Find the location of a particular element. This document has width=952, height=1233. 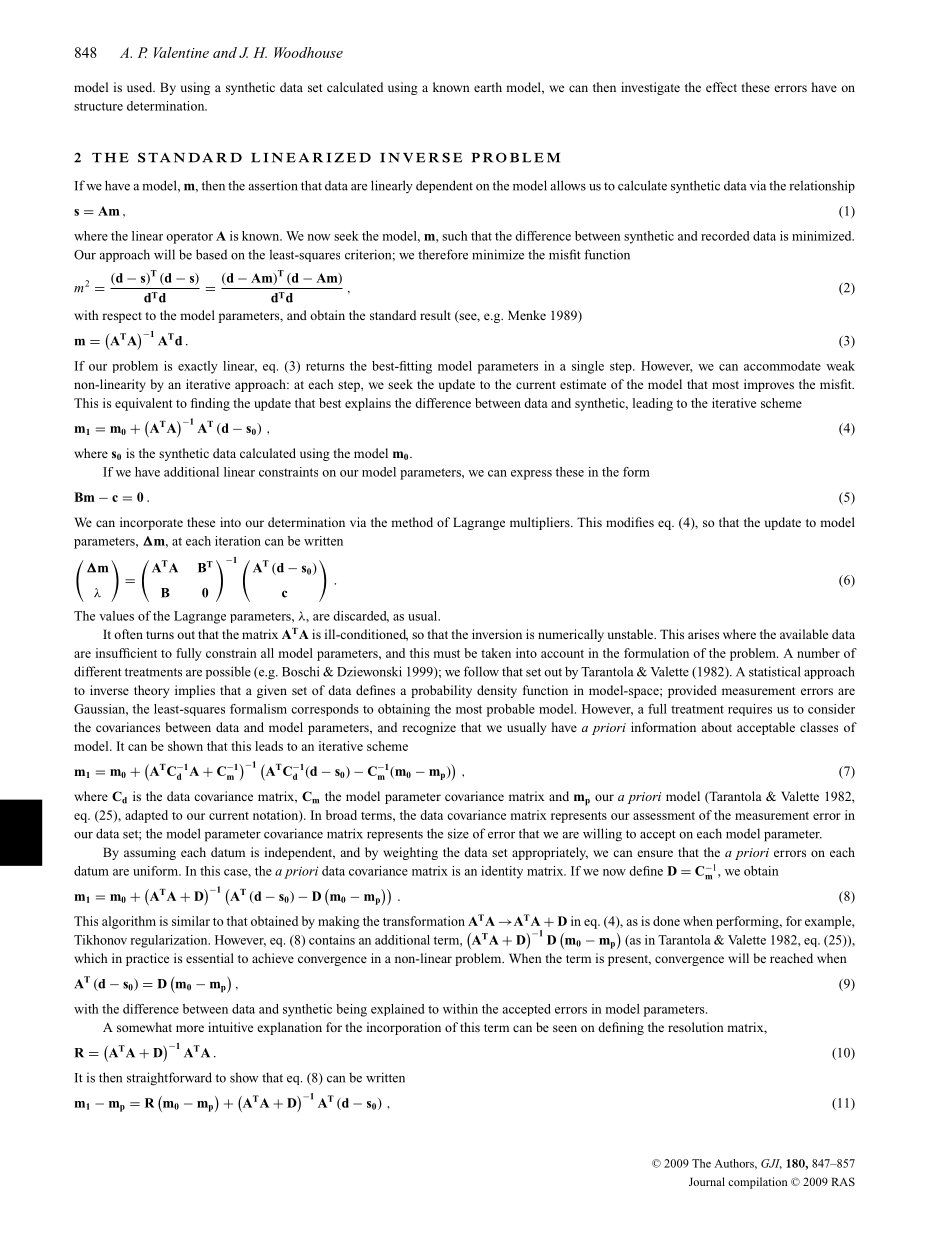

effect is located at coordinates (721, 87).
